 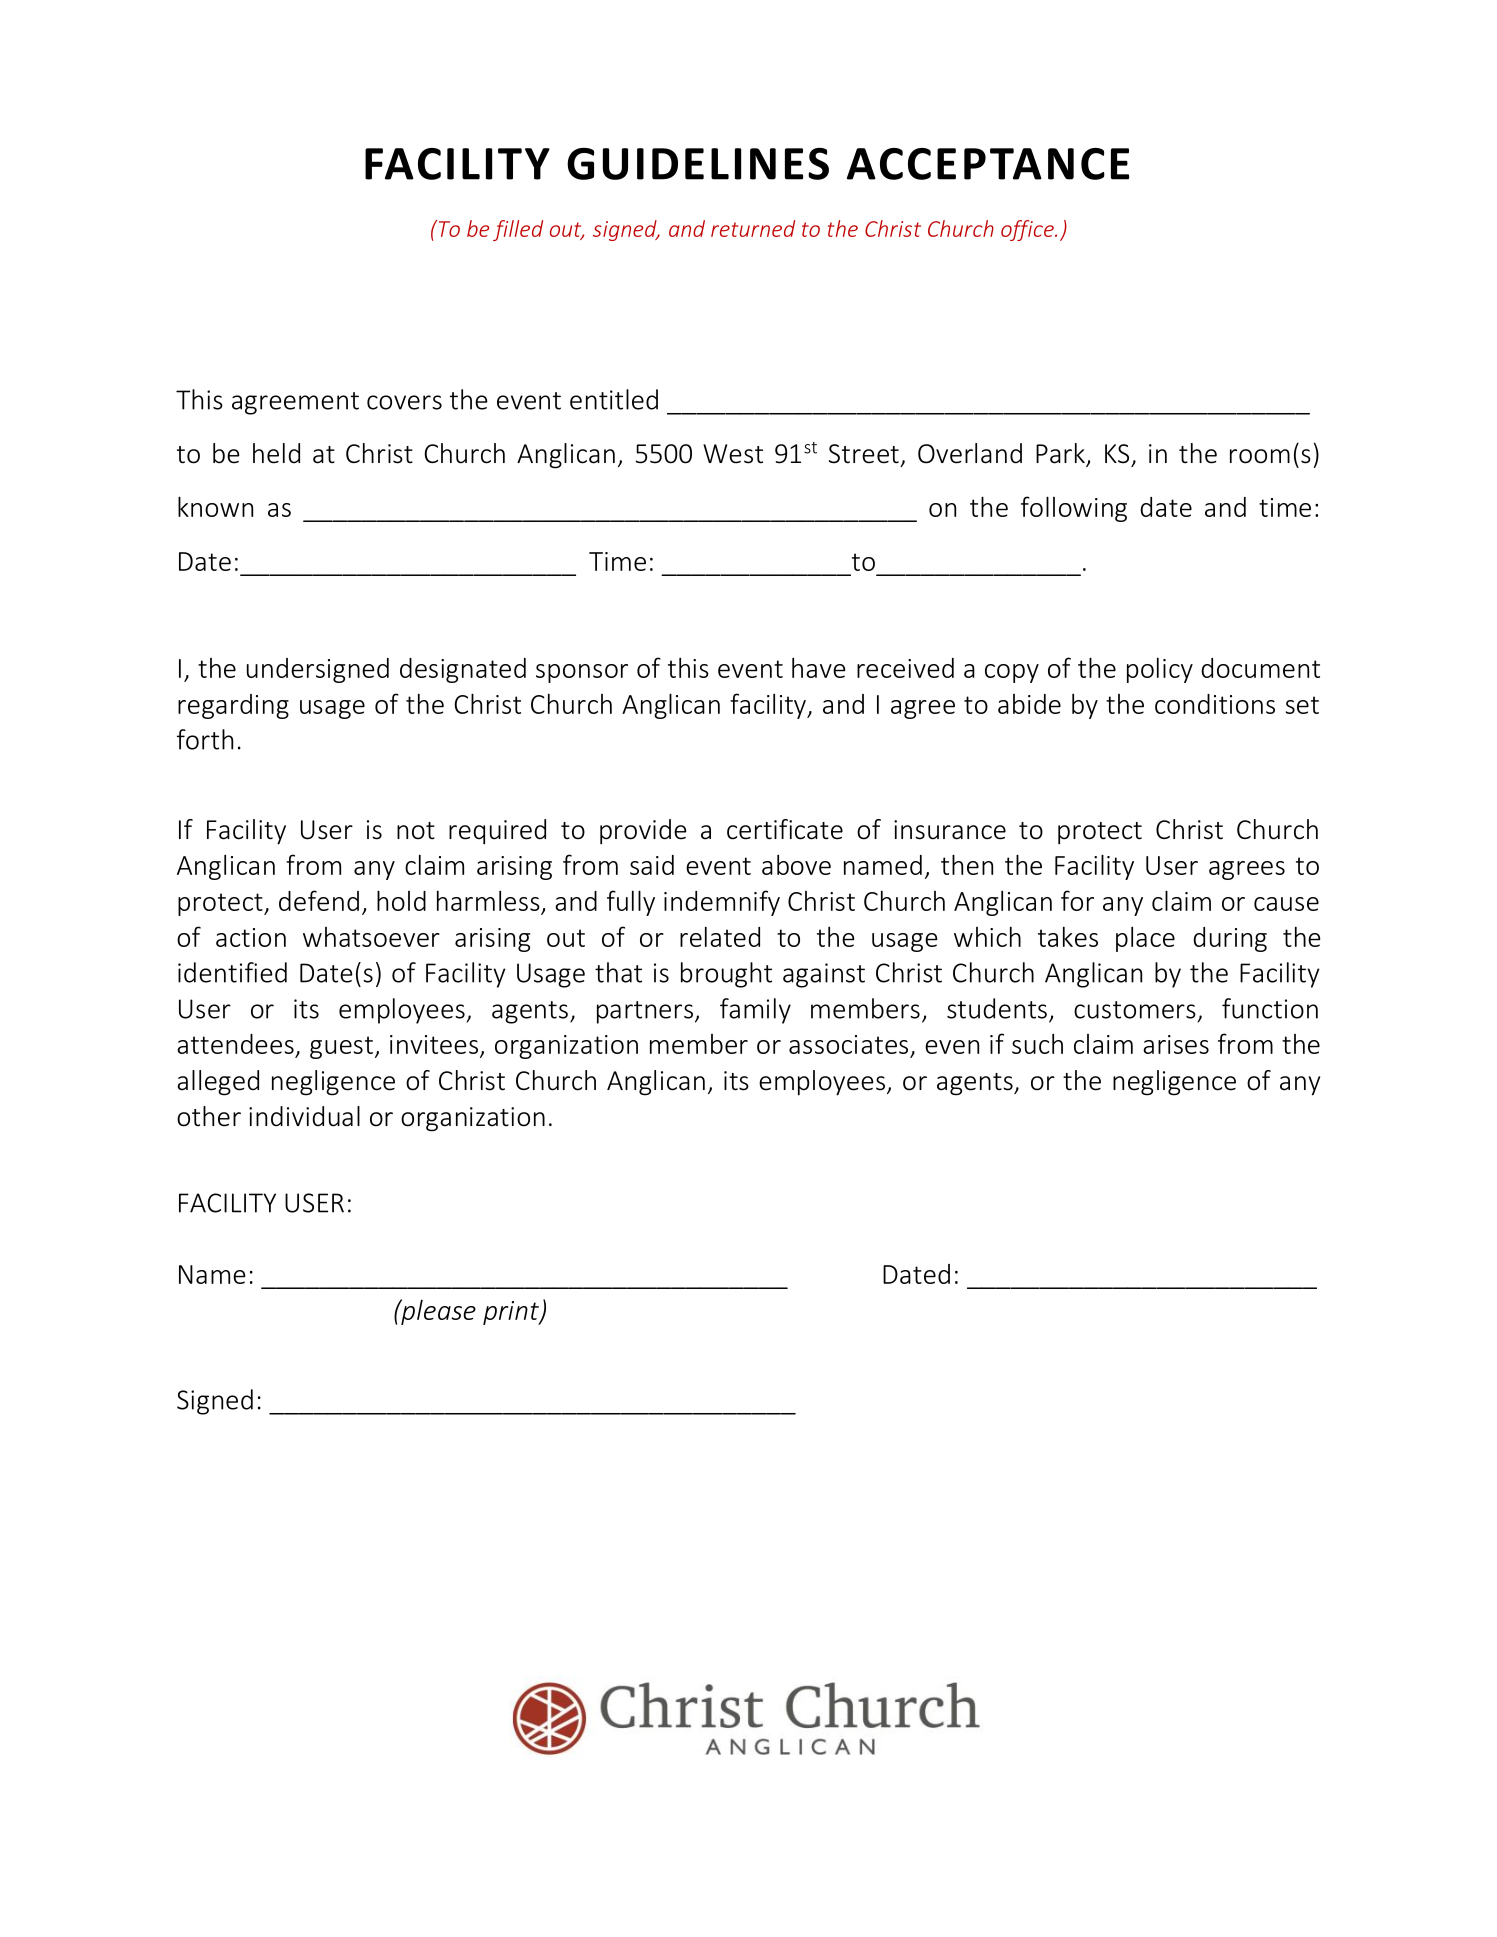 I want to click on West, so click(x=733, y=454).
